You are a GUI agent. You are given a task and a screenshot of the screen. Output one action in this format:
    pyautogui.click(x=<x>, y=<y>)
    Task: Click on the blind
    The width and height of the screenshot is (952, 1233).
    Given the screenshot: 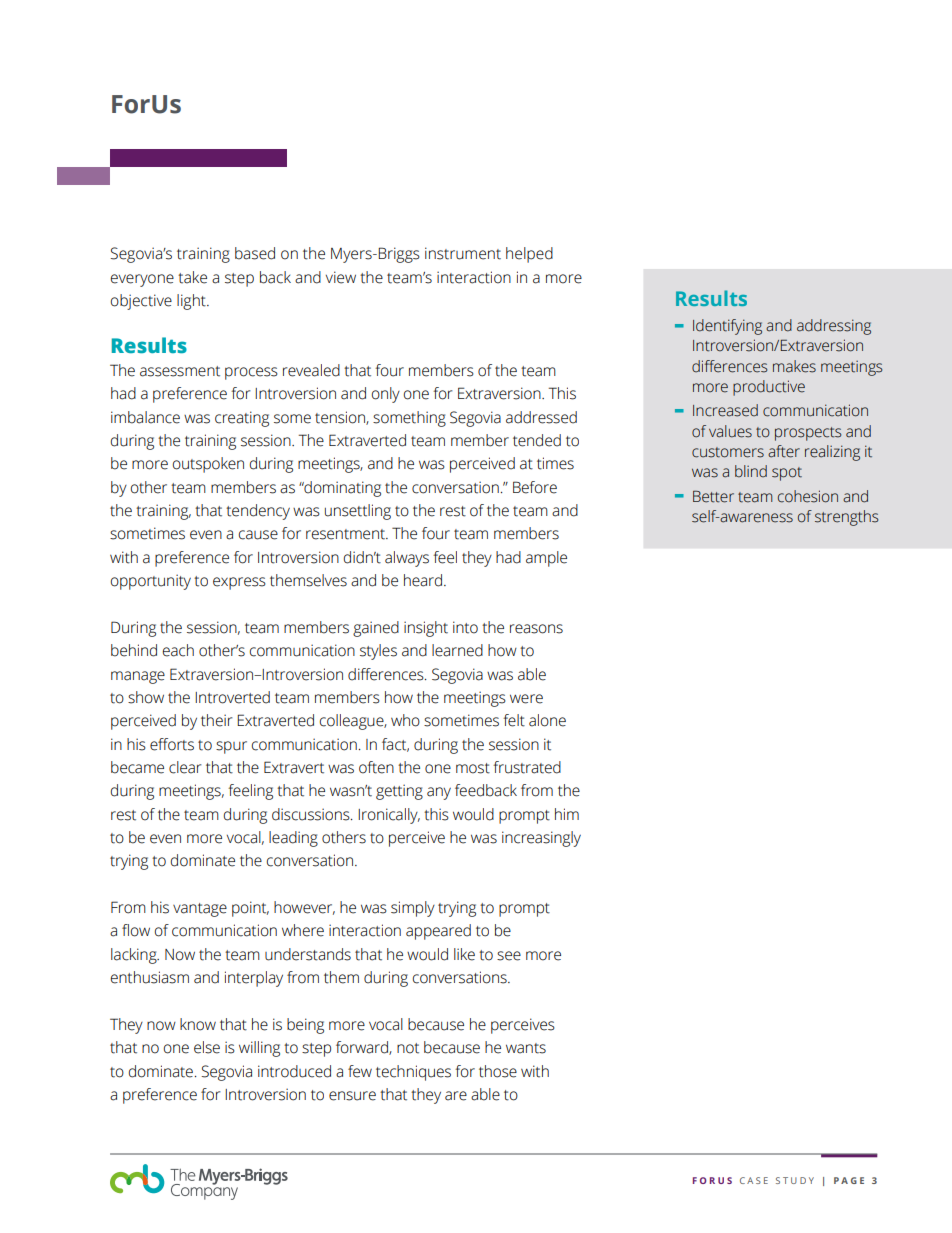 What is the action you would take?
    pyautogui.click(x=751, y=471)
